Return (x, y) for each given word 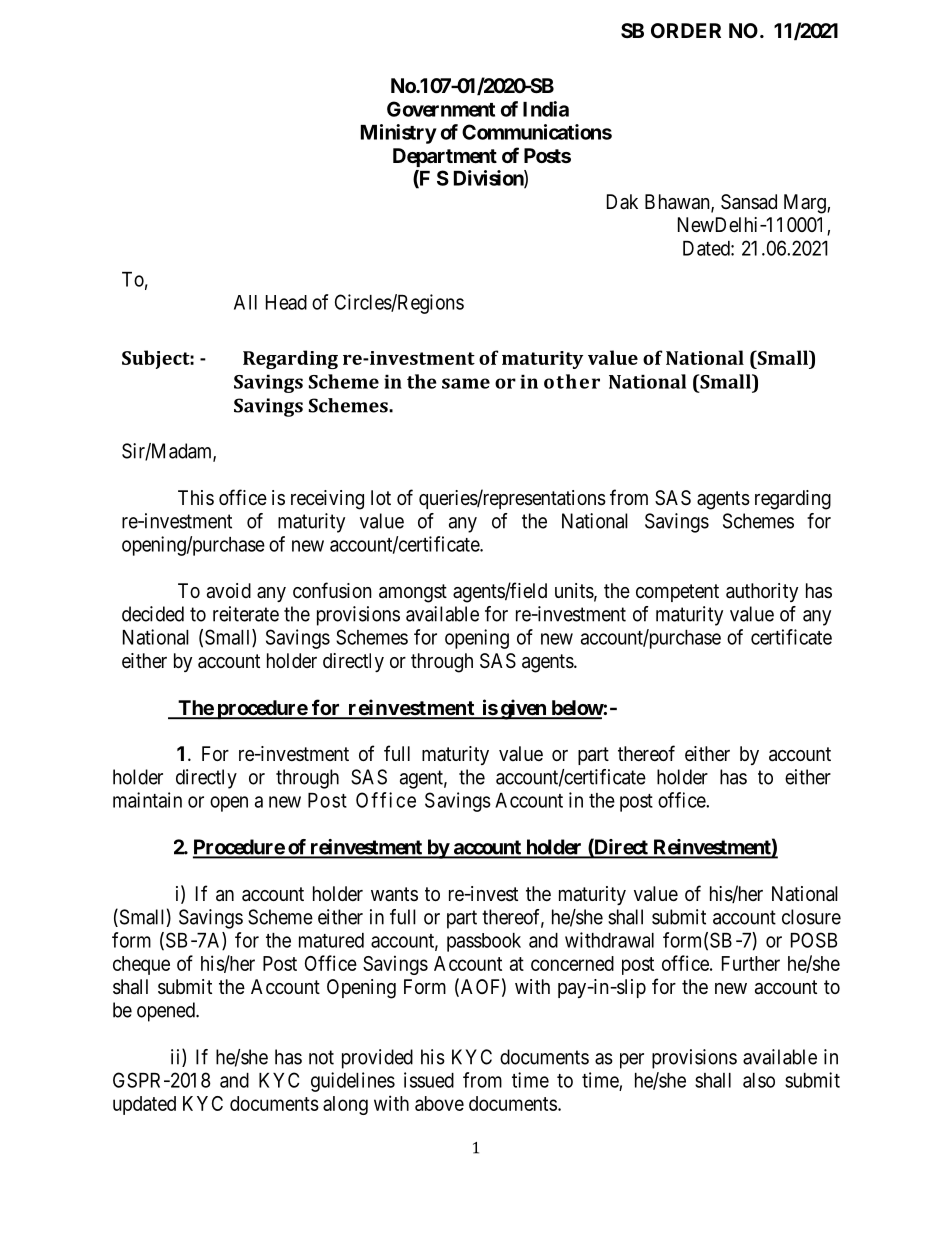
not (321, 1057)
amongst (413, 593)
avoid (229, 591)
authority (762, 592)
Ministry (399, 134)
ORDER (686, 30)
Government (441, 109)
